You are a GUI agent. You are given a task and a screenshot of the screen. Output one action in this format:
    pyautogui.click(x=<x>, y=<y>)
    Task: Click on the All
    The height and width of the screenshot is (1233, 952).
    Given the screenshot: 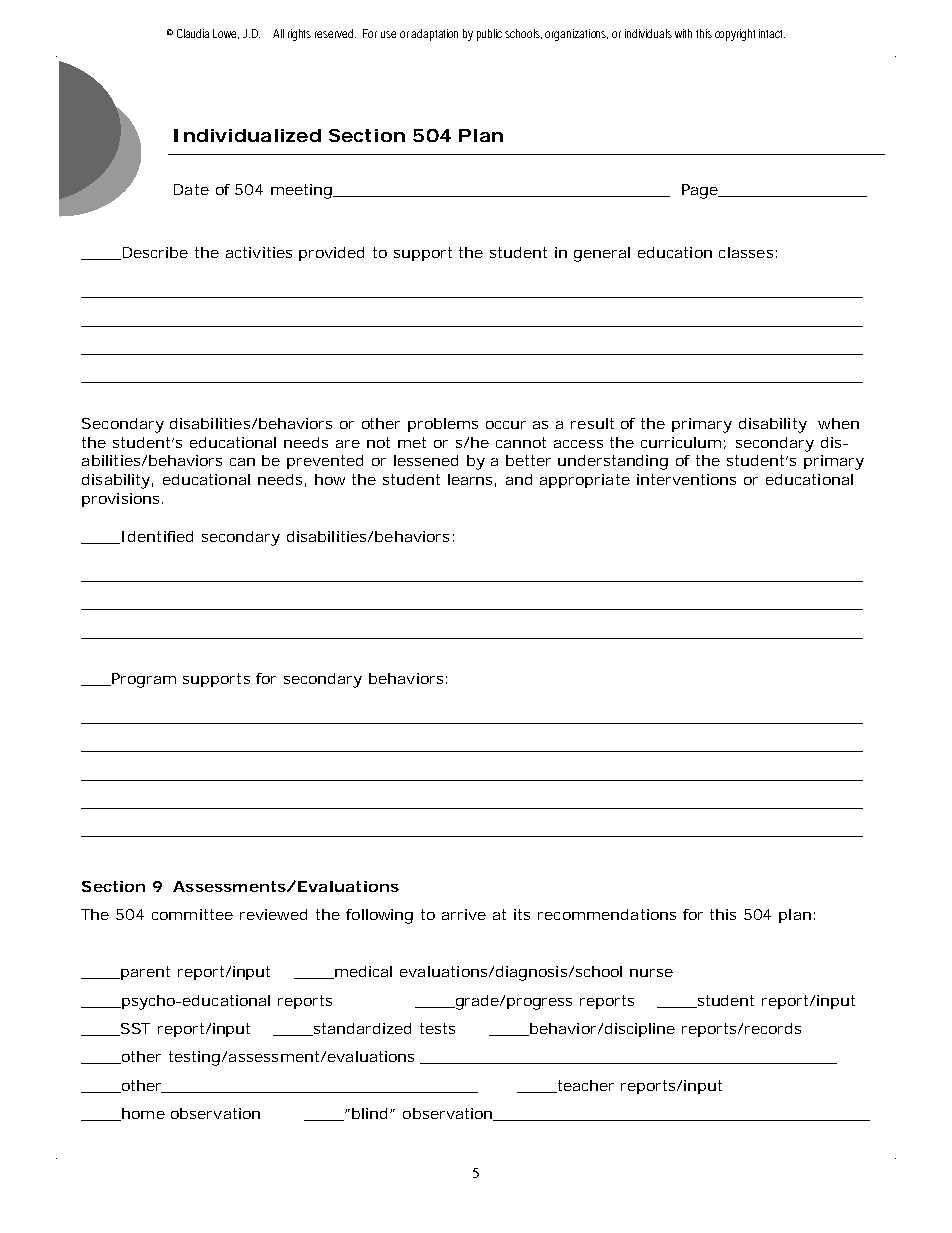 What is the action you would take?
    pyautogui.click(x=278, y=33)
